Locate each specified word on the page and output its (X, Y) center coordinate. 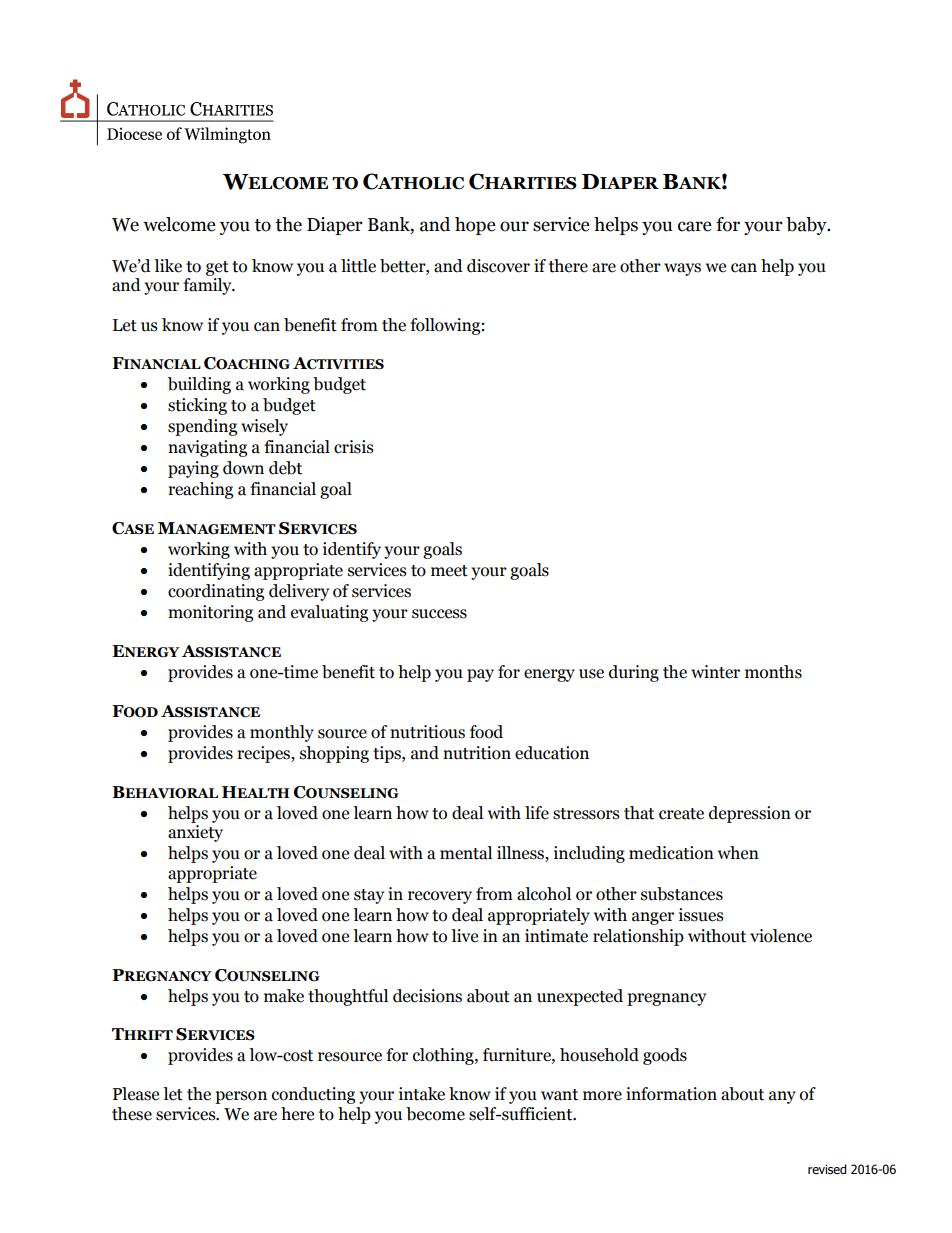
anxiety (195, 833)
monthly (282, 733)
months (773, 672)
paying (193, 469)
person (241, 1097)
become (435, 1114)
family (208, 286)
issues (701, 915)
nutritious (427, 732)
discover (498, 266)
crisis (354, 447)
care (695, 226)
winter (715, 672)
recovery (440, 897)
